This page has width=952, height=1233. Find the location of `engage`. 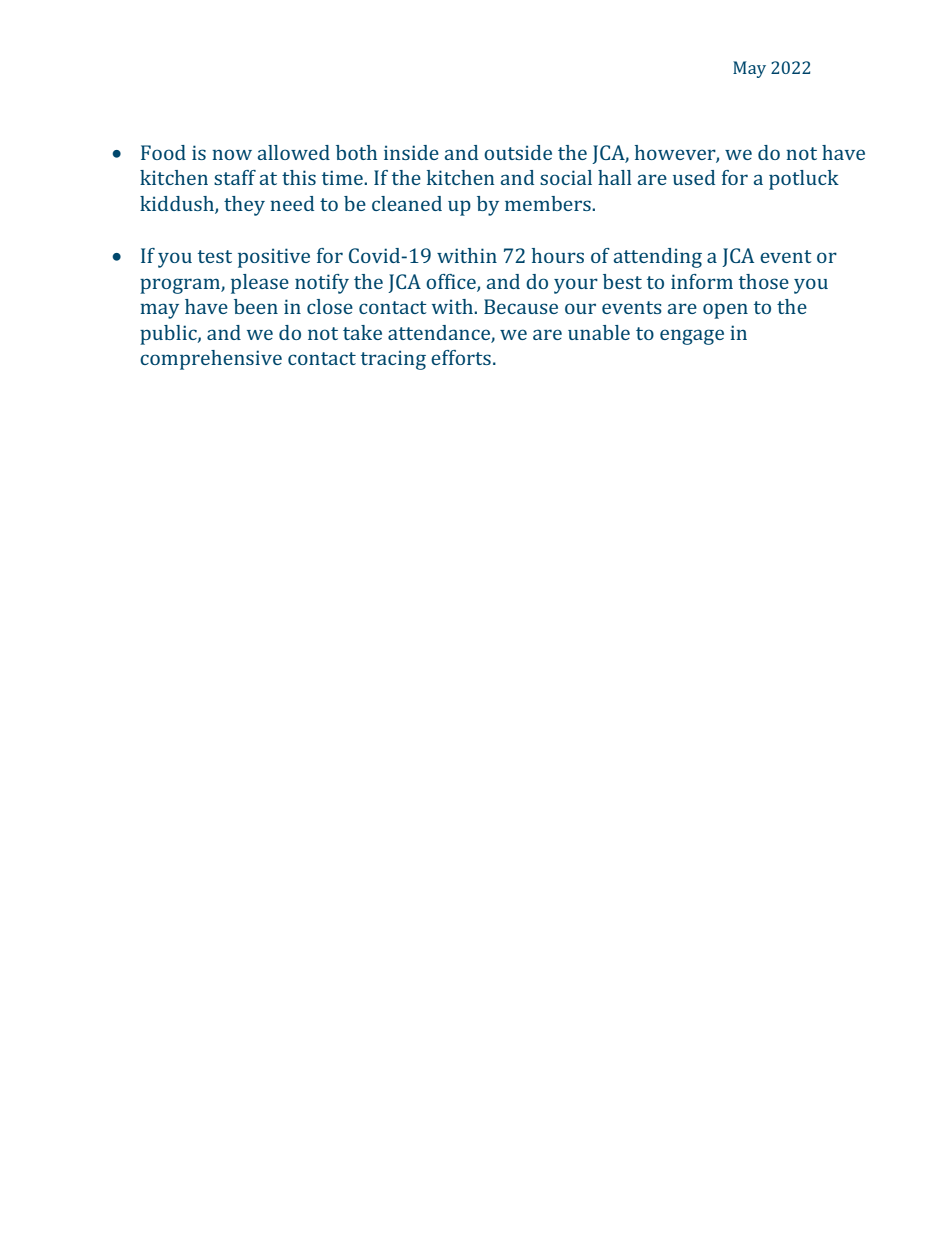

engage is located at coordinates (692, 337).
